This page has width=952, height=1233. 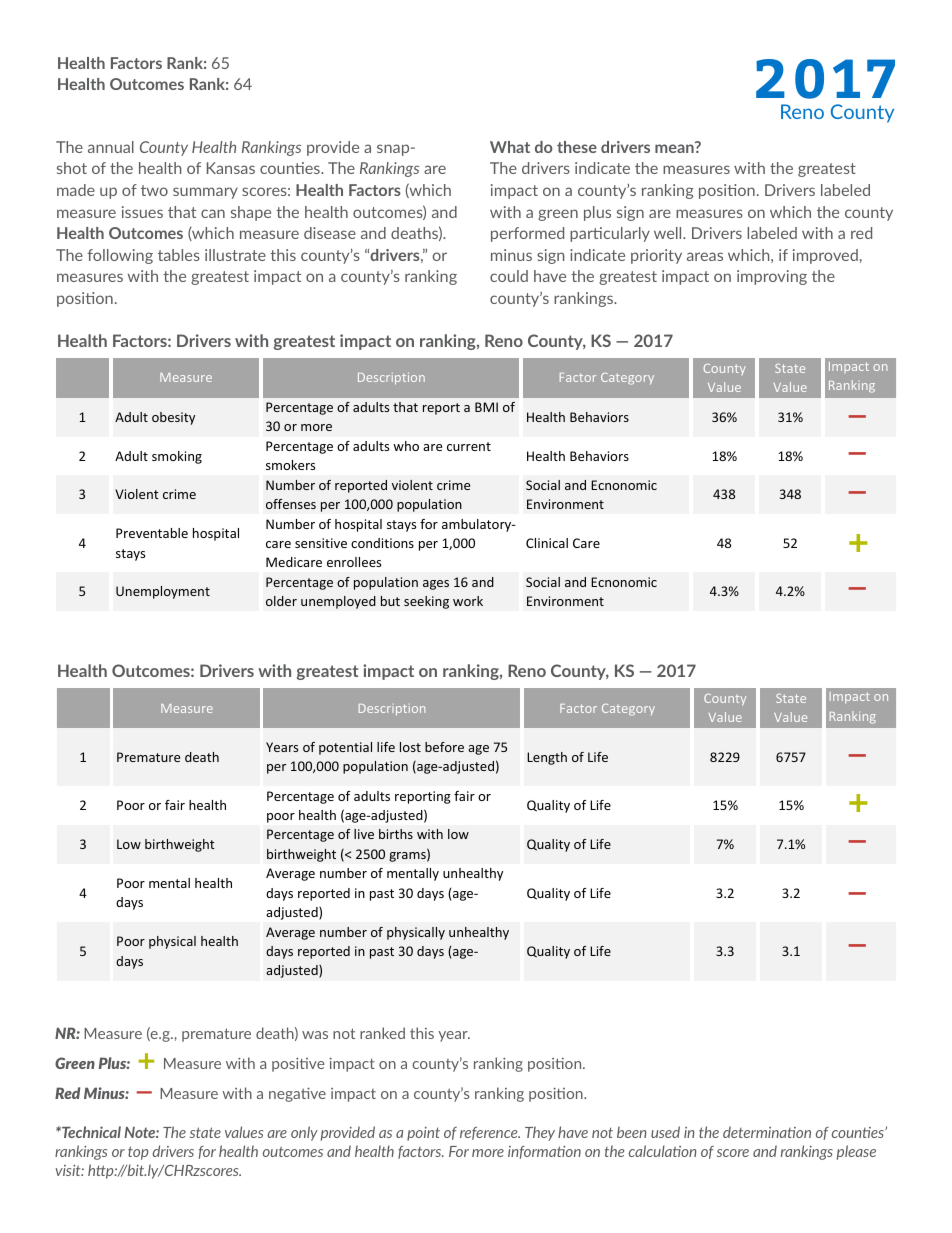 What do you see at coordinates (154, 190) in the page?
I see `two` at bounding box center [154, 190].
